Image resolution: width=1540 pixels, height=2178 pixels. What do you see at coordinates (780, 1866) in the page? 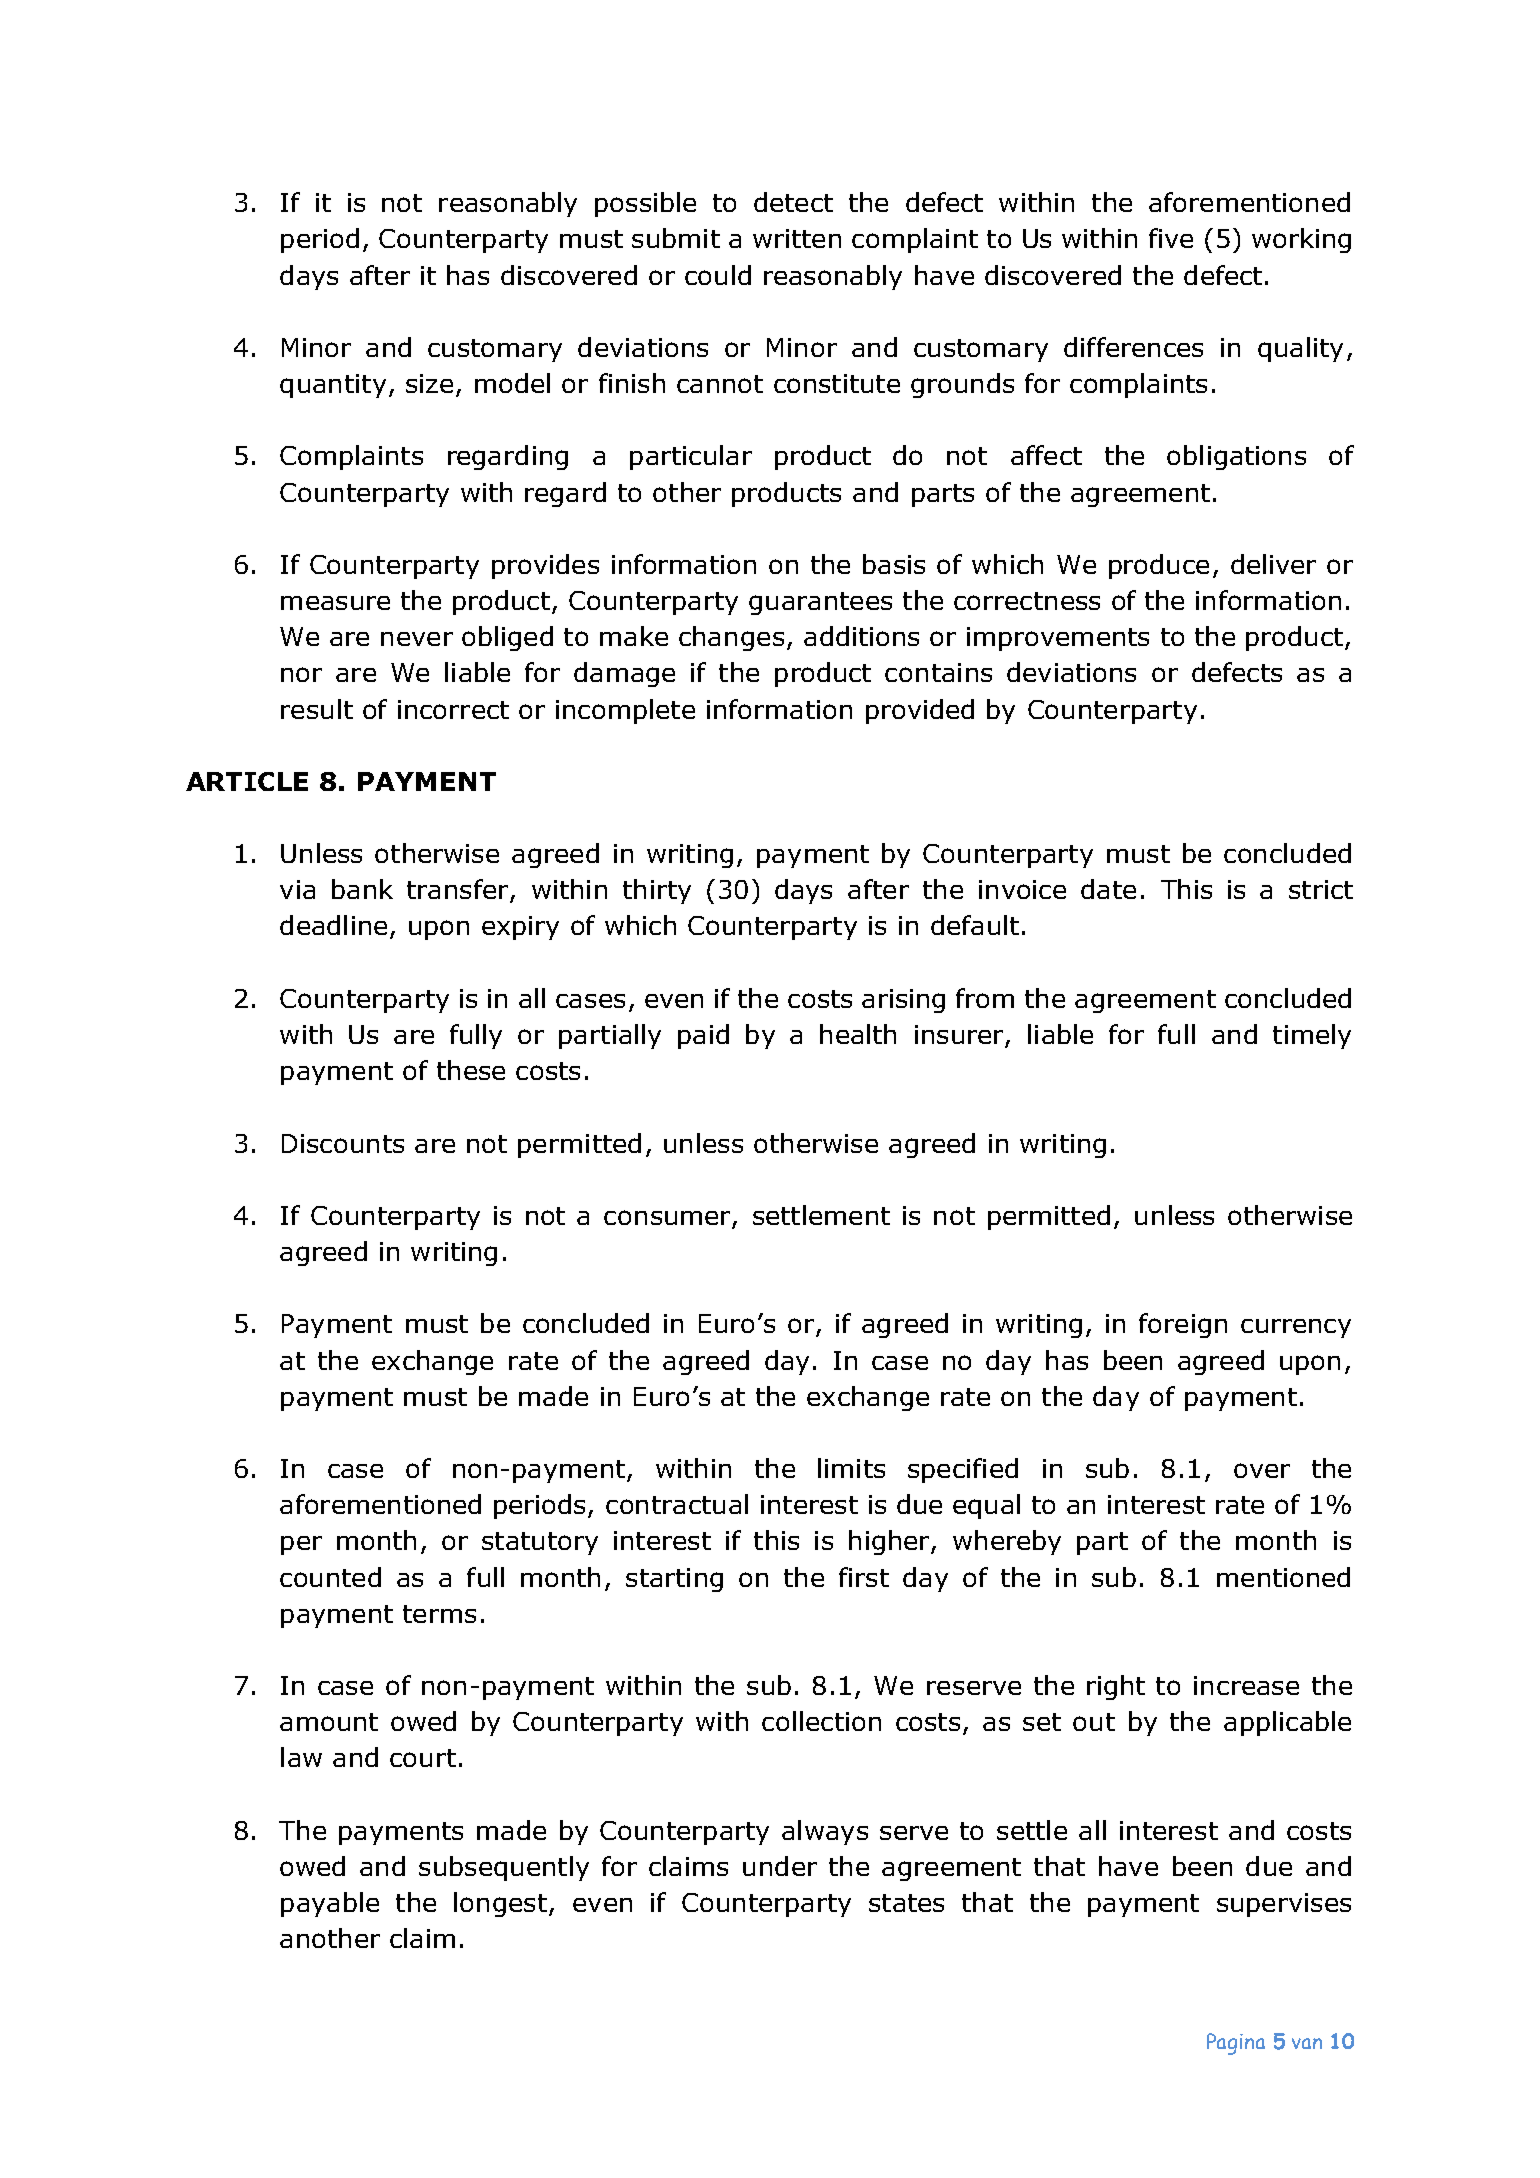
I see `under` at bounding box center [780, 1866].
